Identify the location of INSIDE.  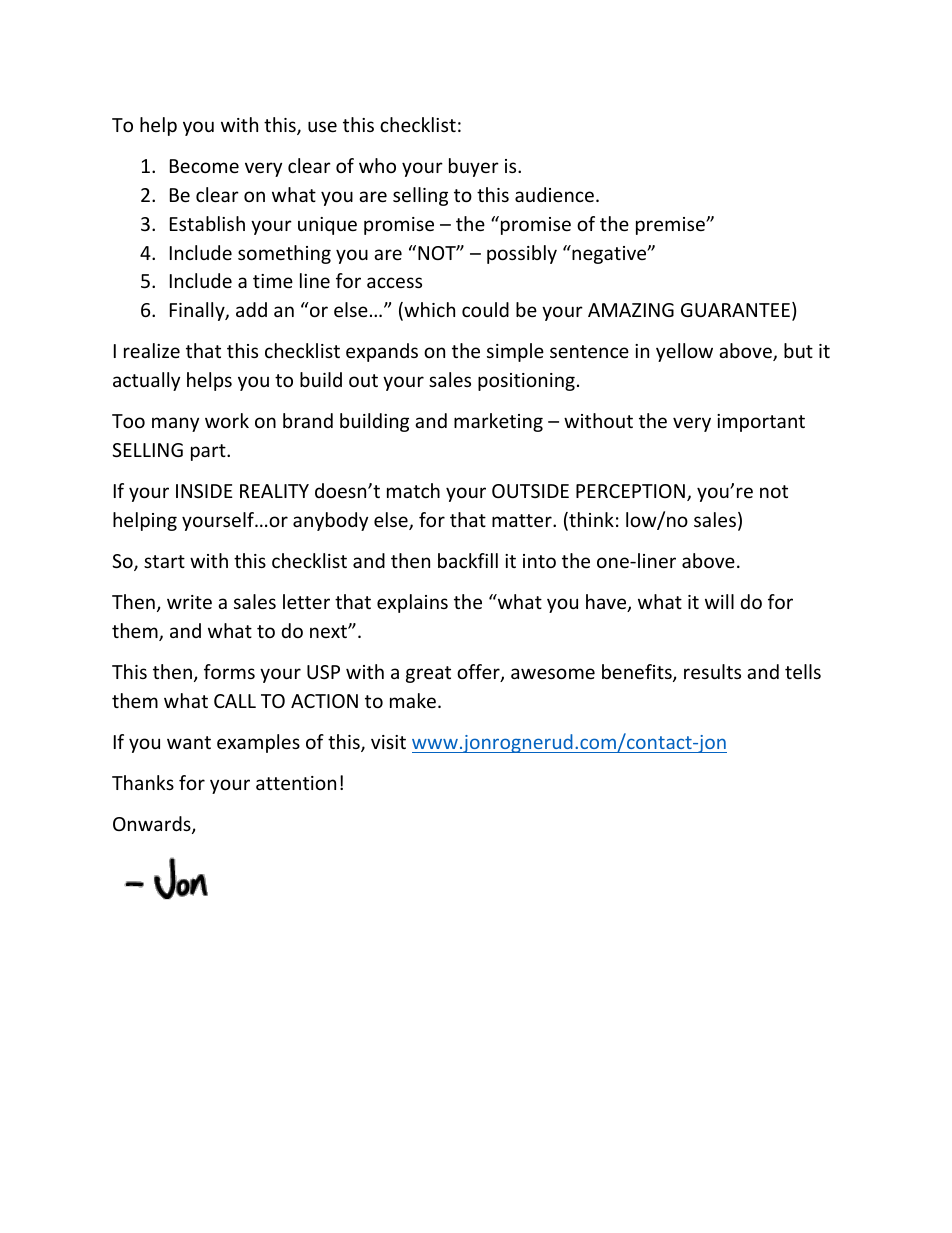
(204, 491).
